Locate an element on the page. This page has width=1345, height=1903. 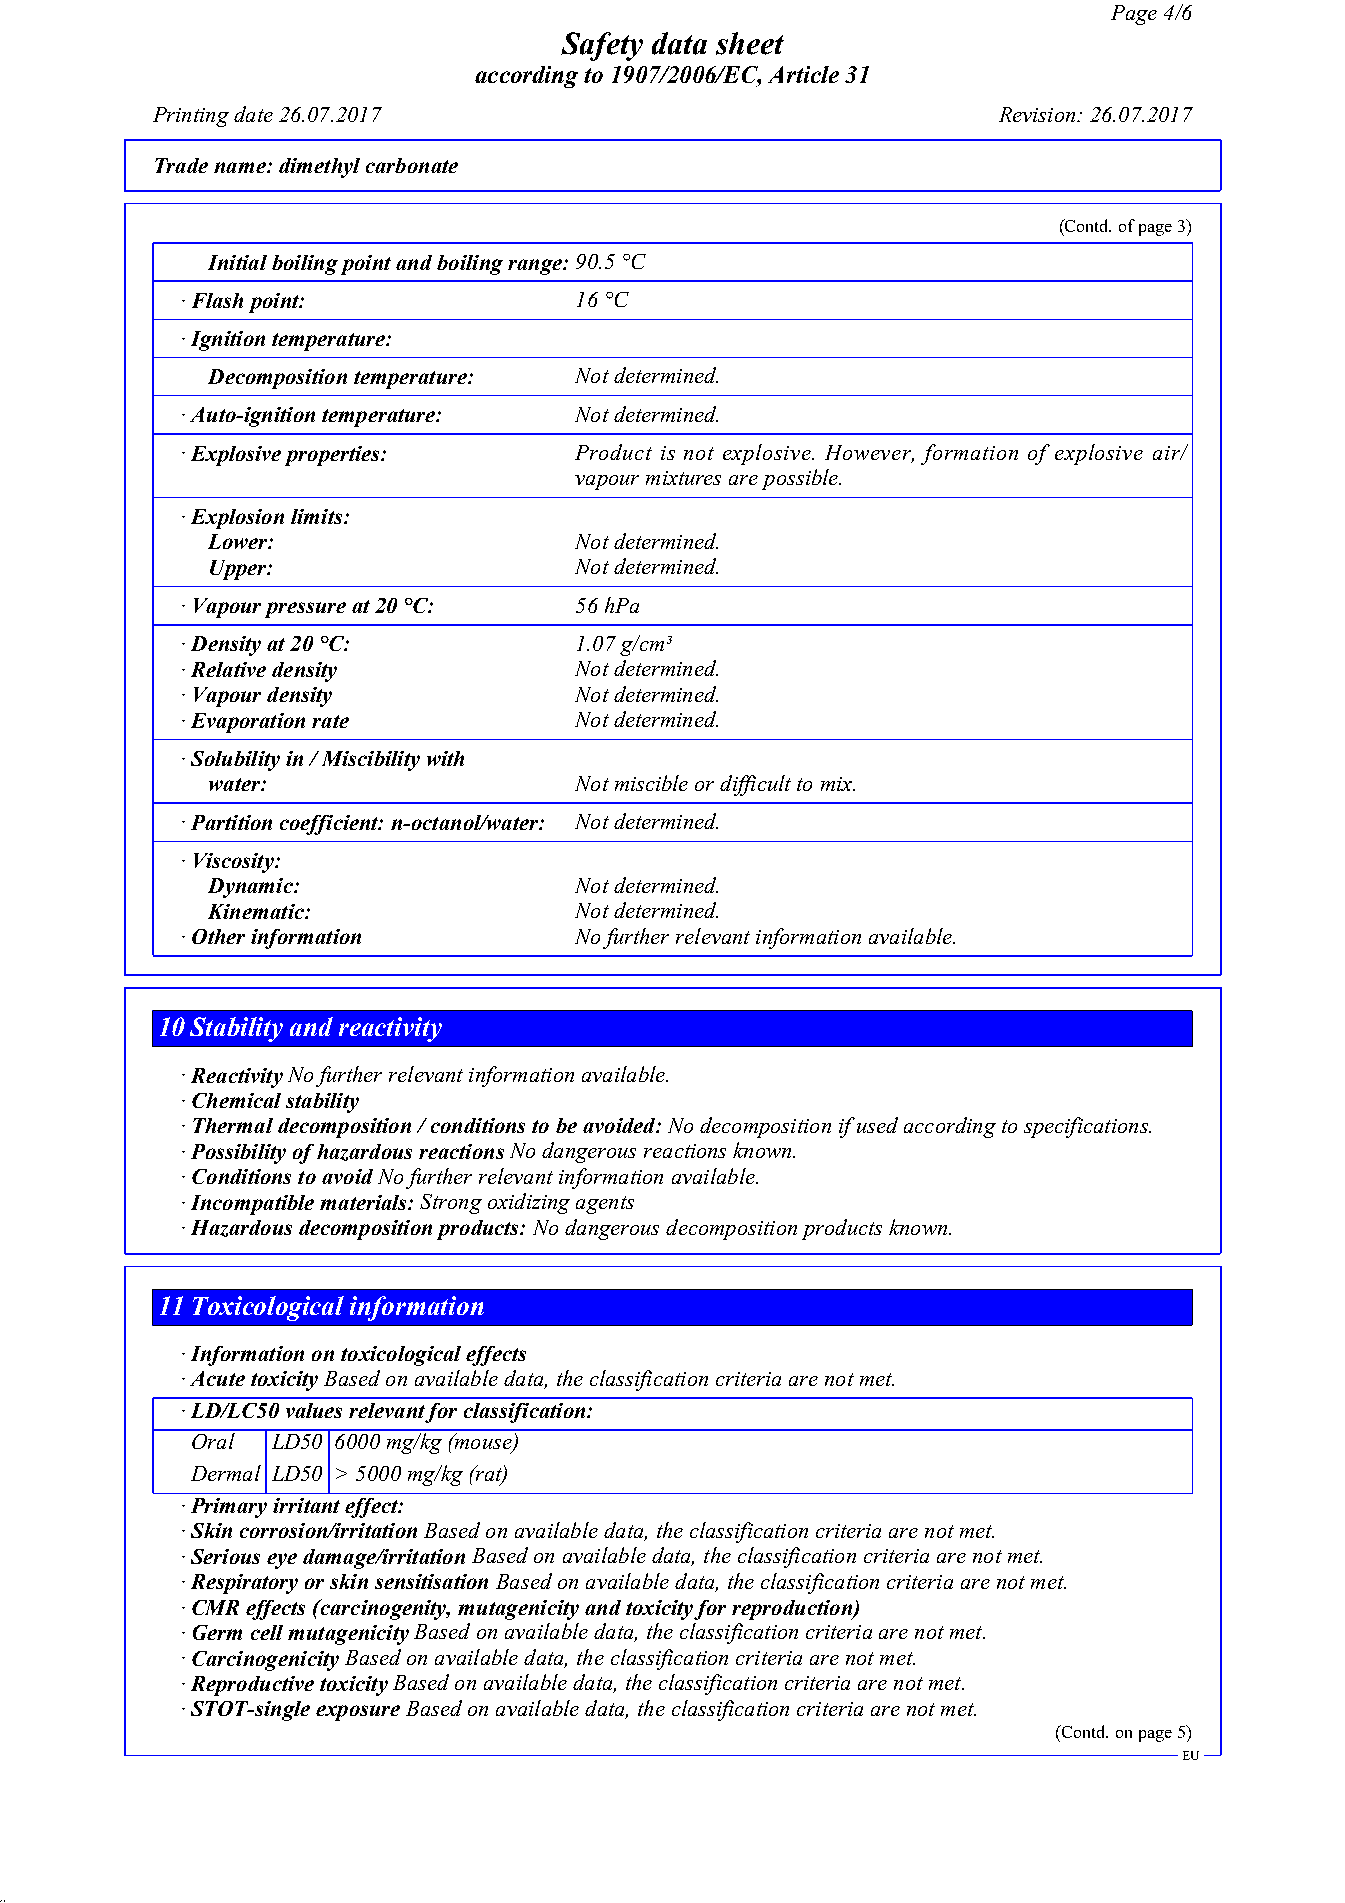
specifications is located at coordinates (1087, 1127).
